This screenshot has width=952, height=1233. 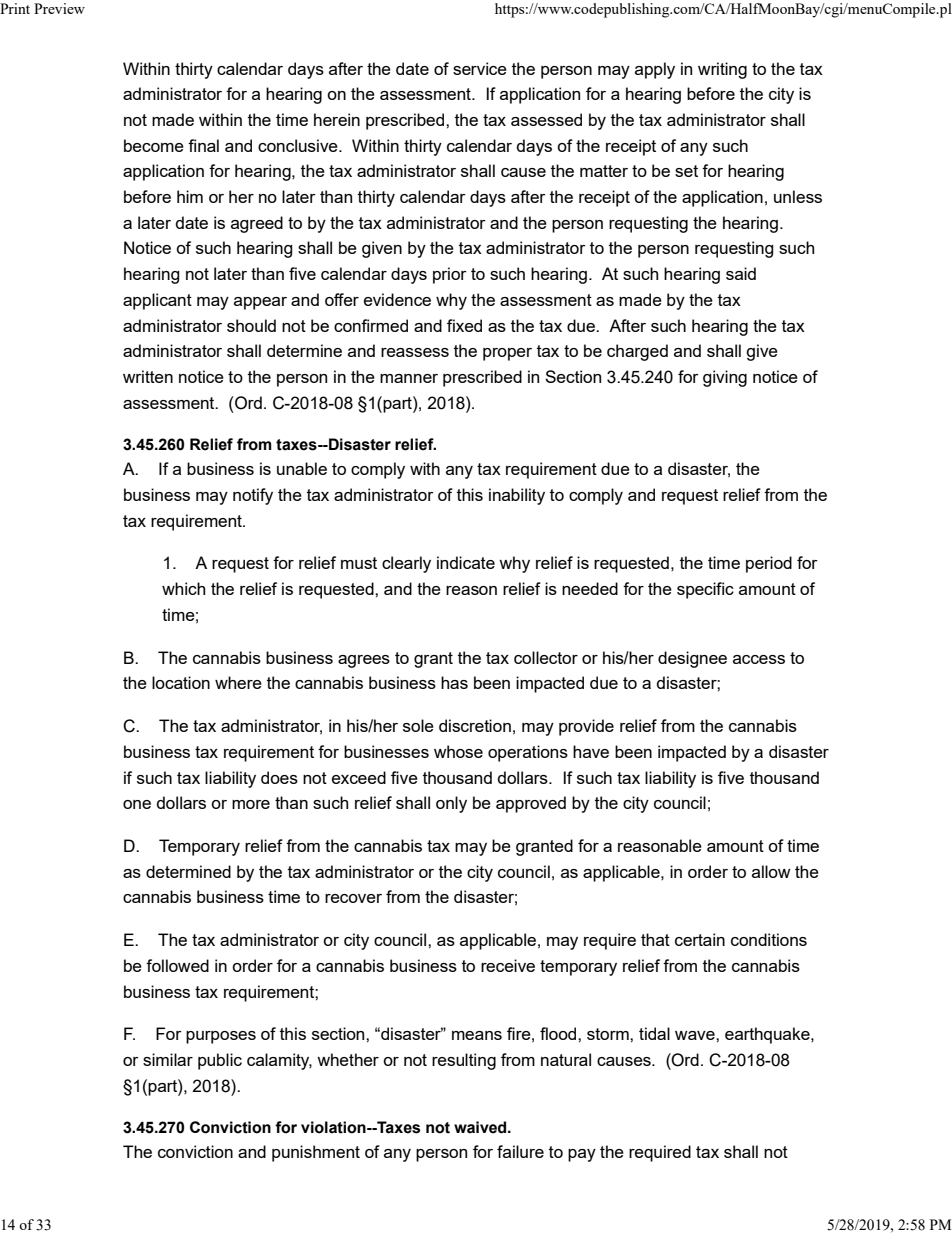 I want to click on similar, so click(x=168, y=1059).
